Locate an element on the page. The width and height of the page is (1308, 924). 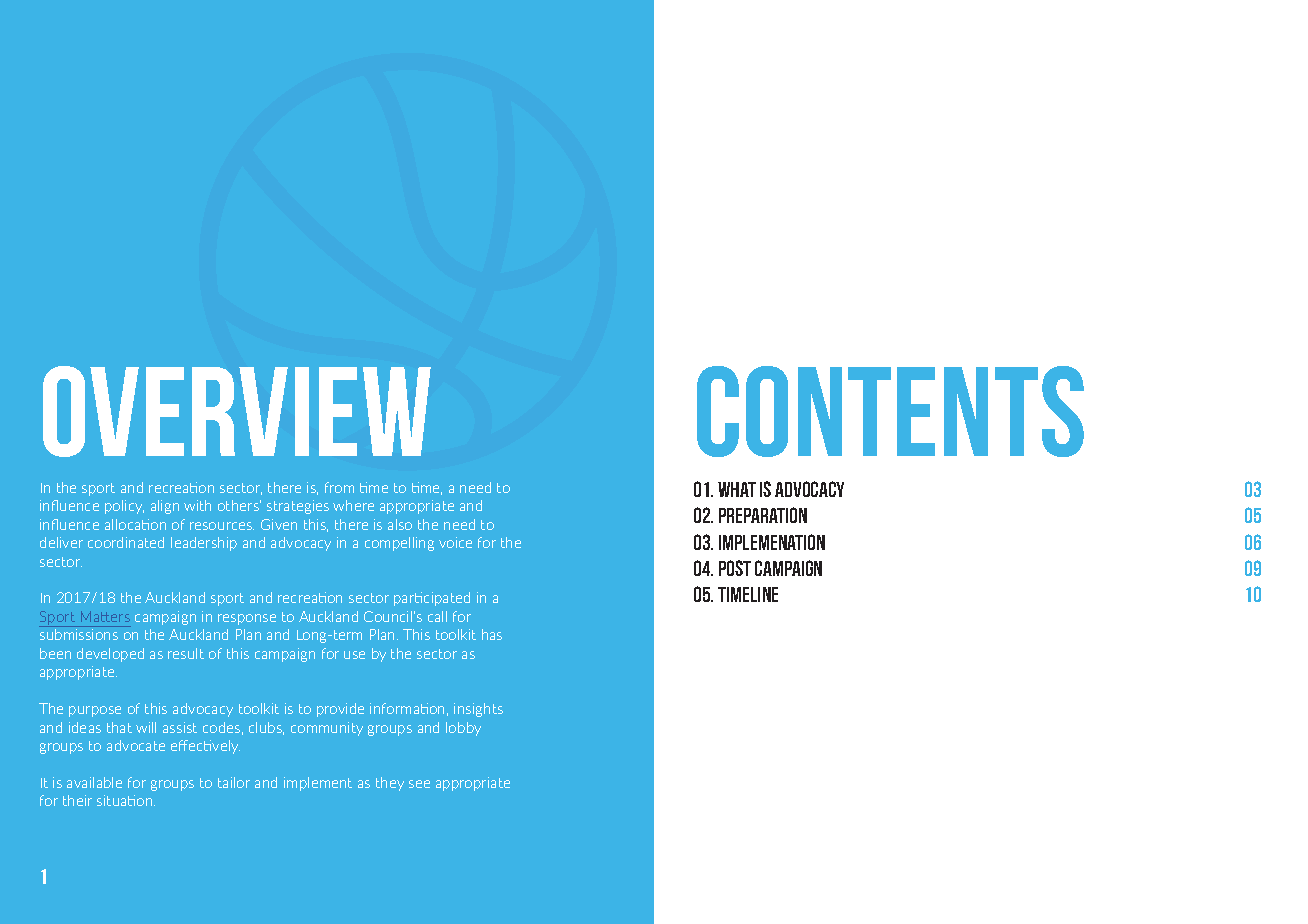
What is located at coordinates (737, 489).
